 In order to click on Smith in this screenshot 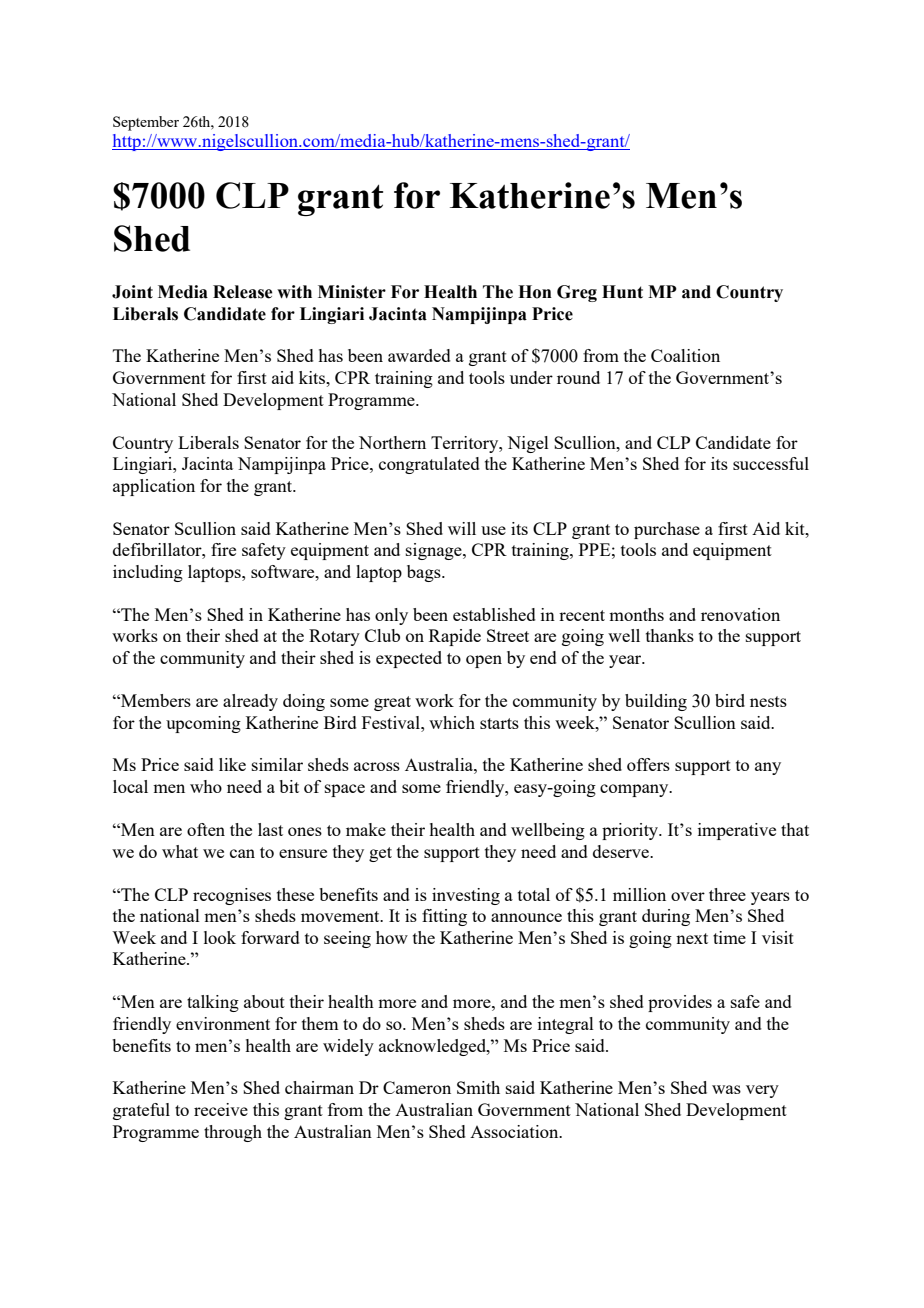, I will do `click(478, 1087)`.
